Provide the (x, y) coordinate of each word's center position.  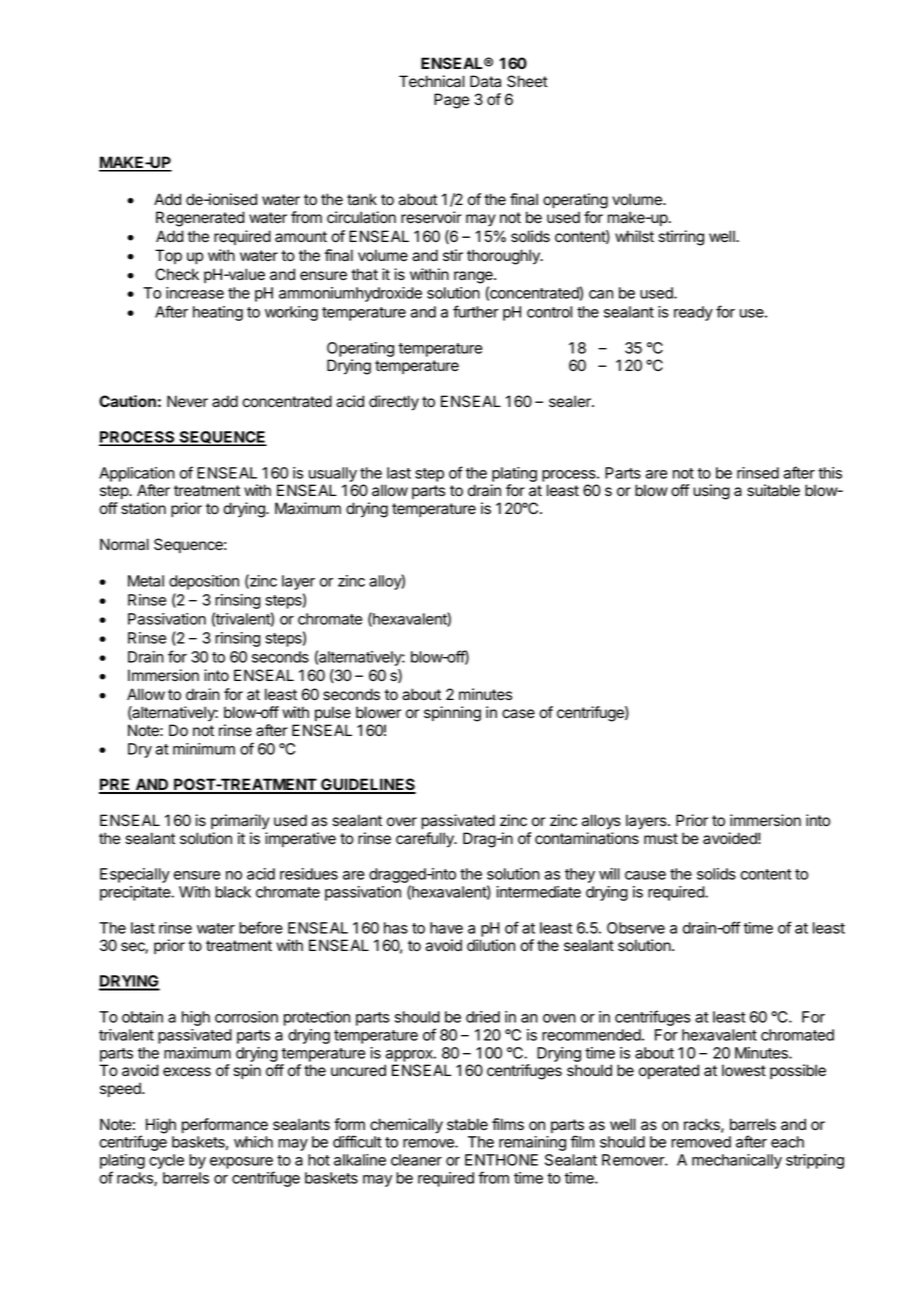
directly (394, 403)
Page (451, 101)
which (253, 1142)
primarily (240, 822)
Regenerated (200, 219)
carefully (426, 840)
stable (467, 1124)
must (661, 838)
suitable (773, 490)
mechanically (737, 1161)
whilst (634, 236)
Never (187, 401)
